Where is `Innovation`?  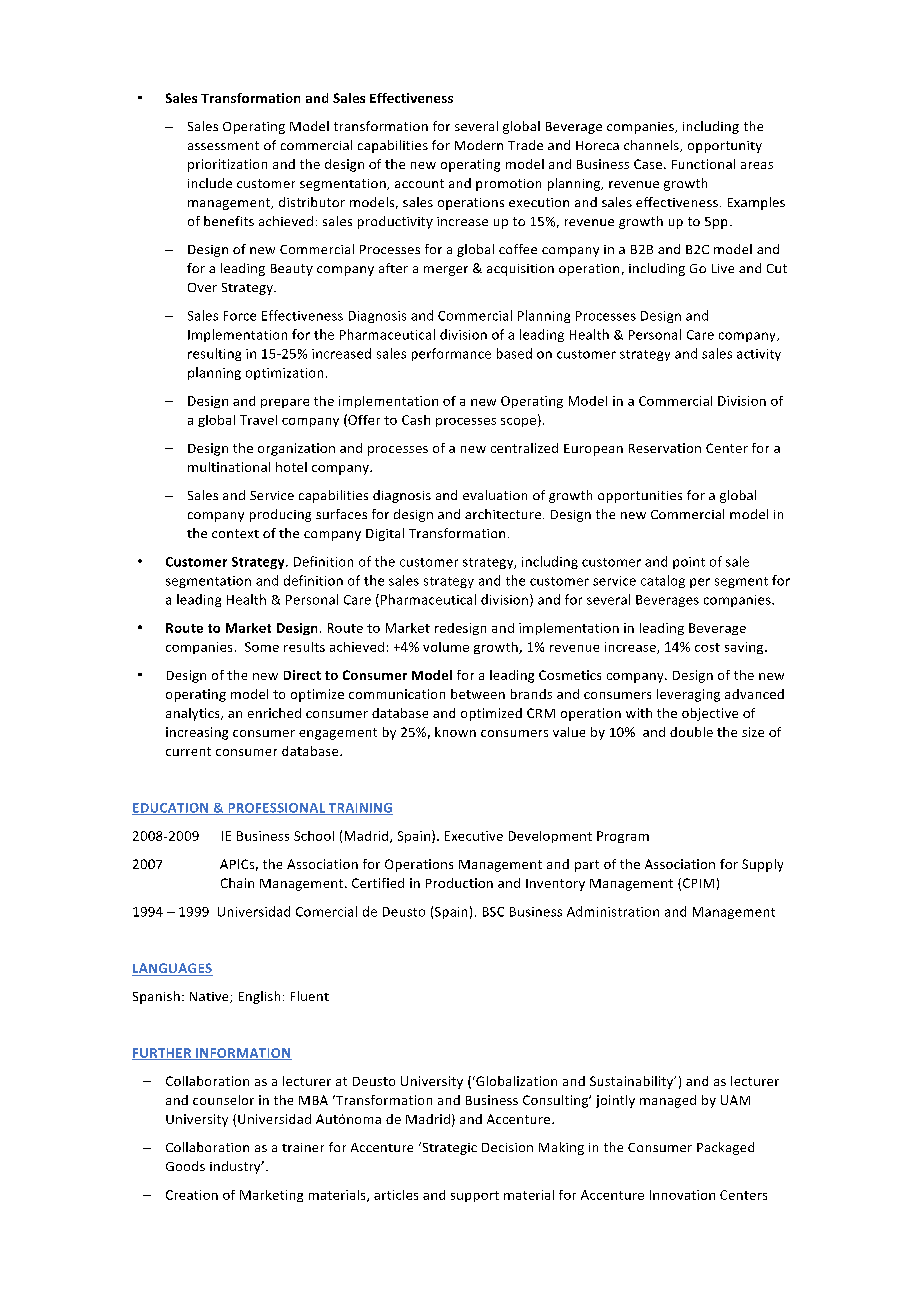
Innovation is located at coordinates (682, 1195).
